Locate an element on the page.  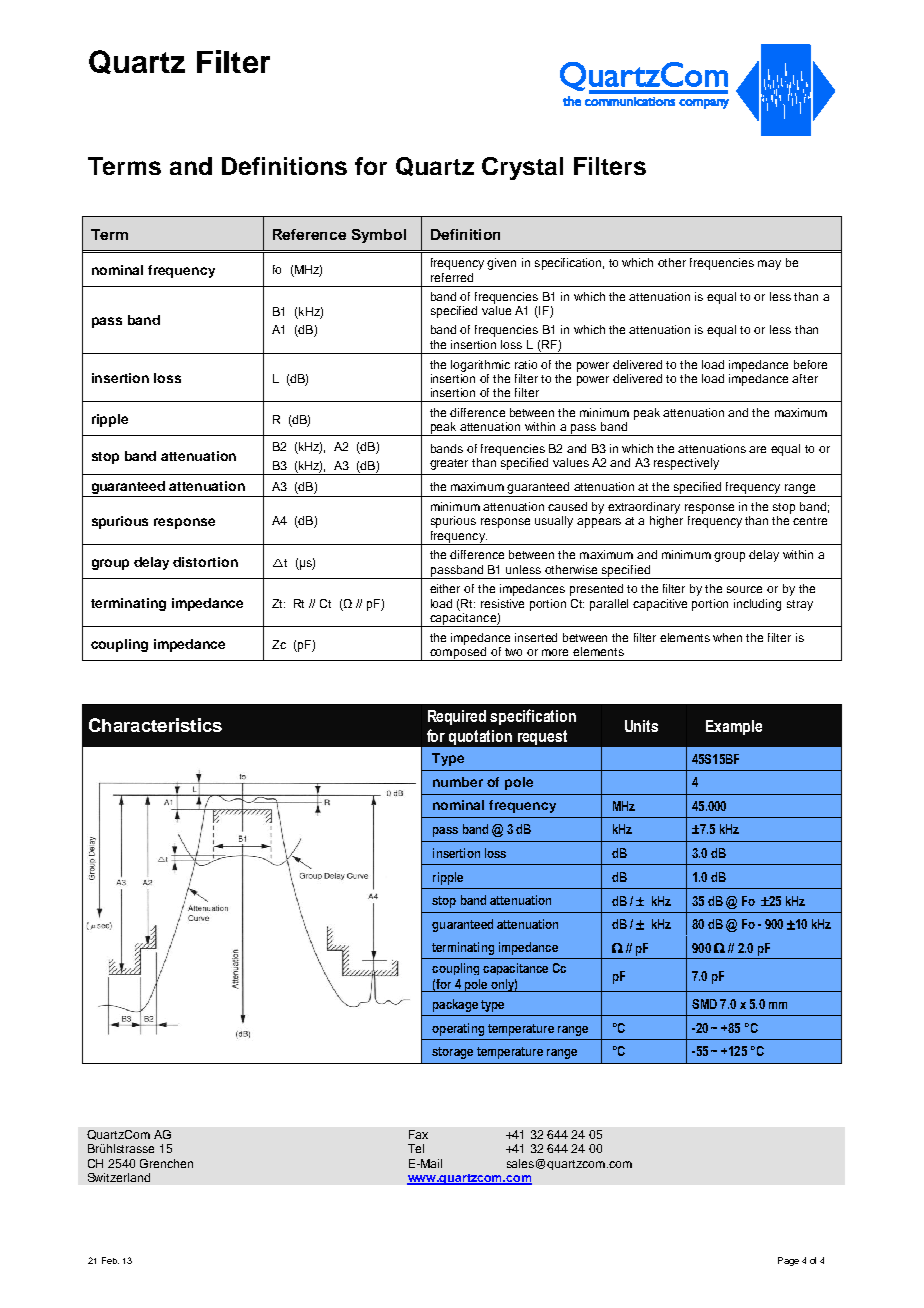
Reference is located at coordinates (309, 234).
